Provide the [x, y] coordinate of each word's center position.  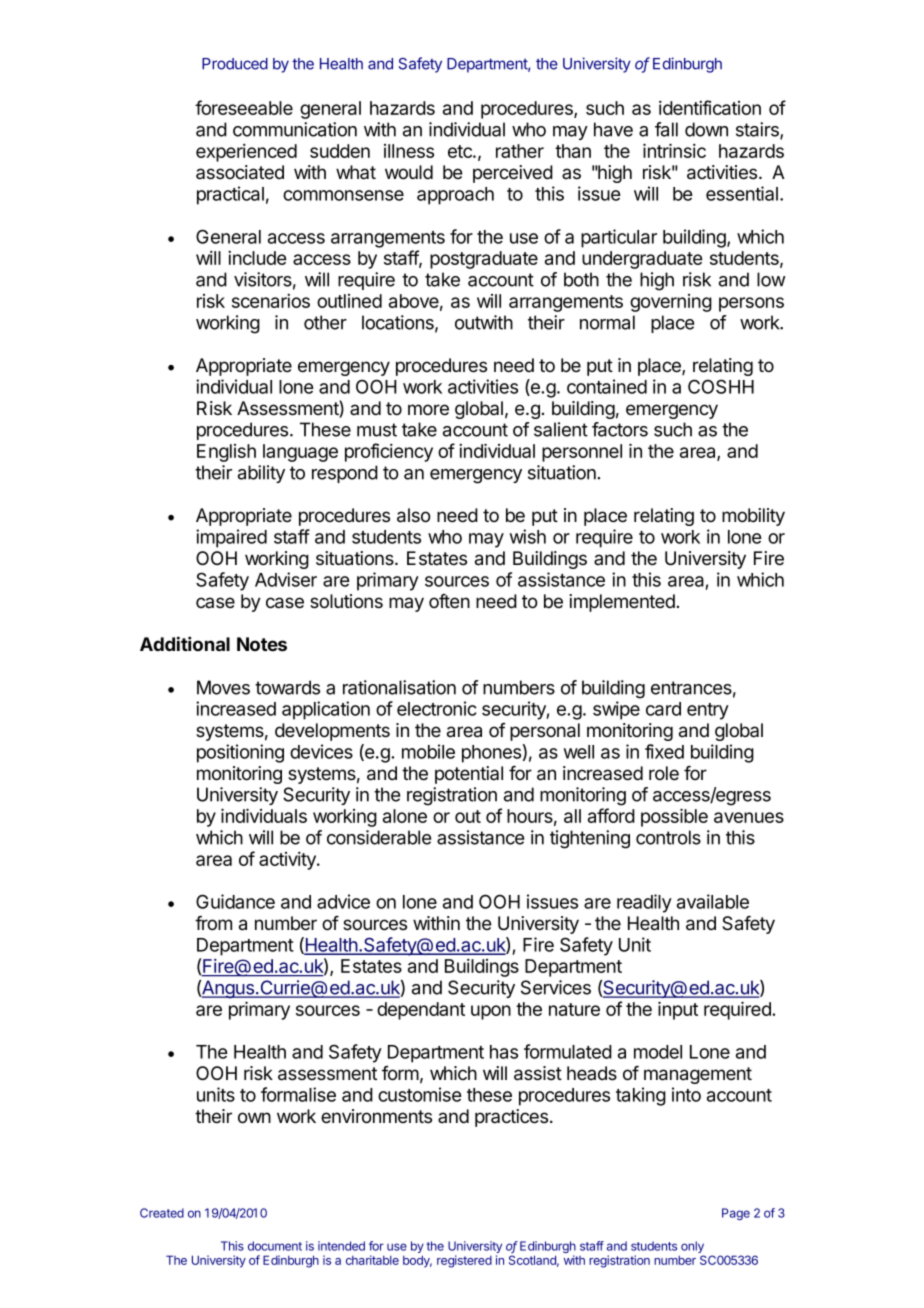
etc [461, 151]
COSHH [721, 386]
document [275, 1246]
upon [491, 1012]
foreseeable [244, 107]
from [213, 923]
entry [708, 711]
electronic [437, 708]
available [713, 901]
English [226, 453]
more [428, 410]
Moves [223, 687]
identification [710, 107]
